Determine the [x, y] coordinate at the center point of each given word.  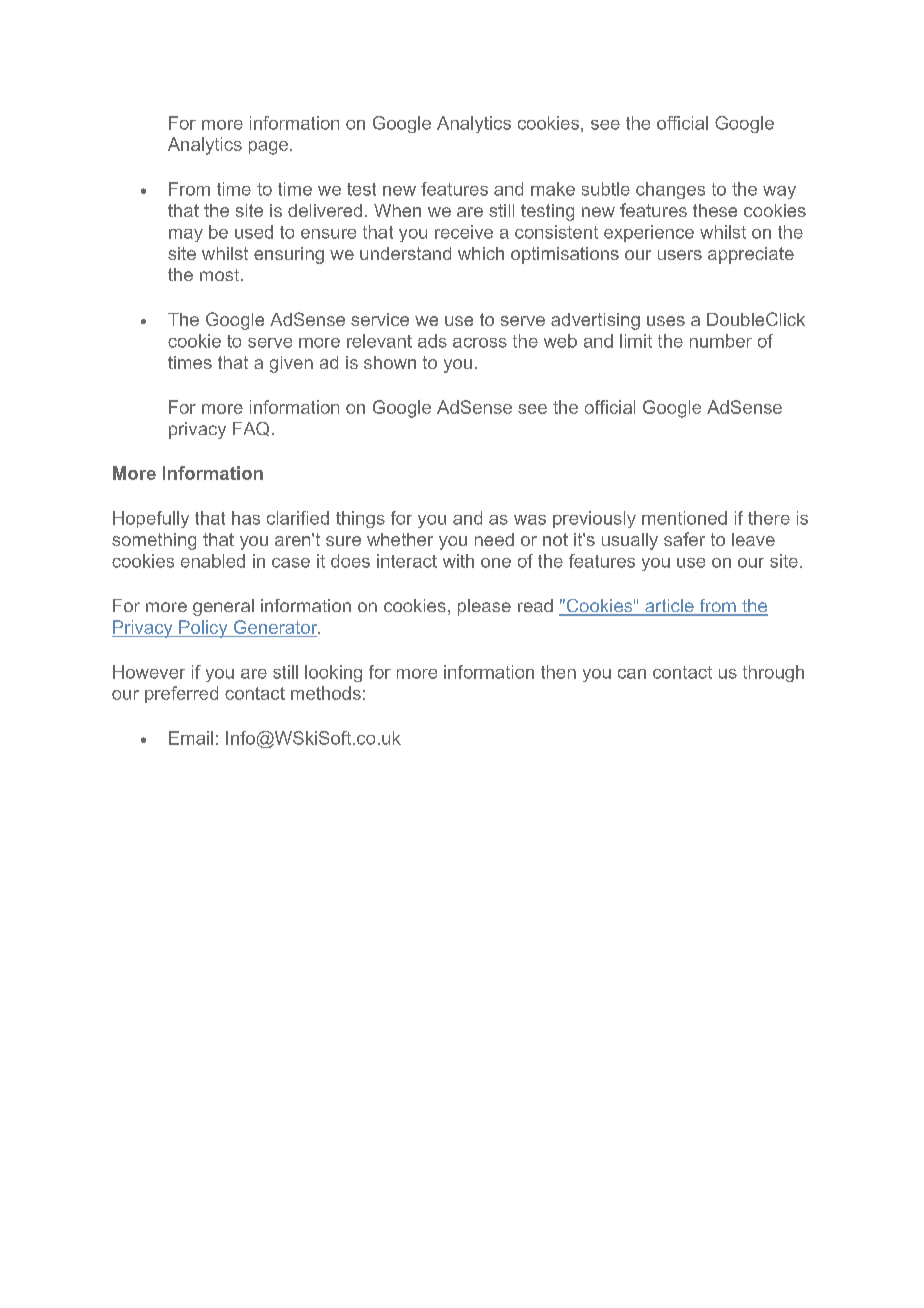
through [773, 673]
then [558, 672]
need [494, 539]
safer [684, 539]
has [246, 518]
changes [670, 190]
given [291, 364]
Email [191, 738]
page [268, 148]
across [480, 343]
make [553, 189]
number [721, 341]
